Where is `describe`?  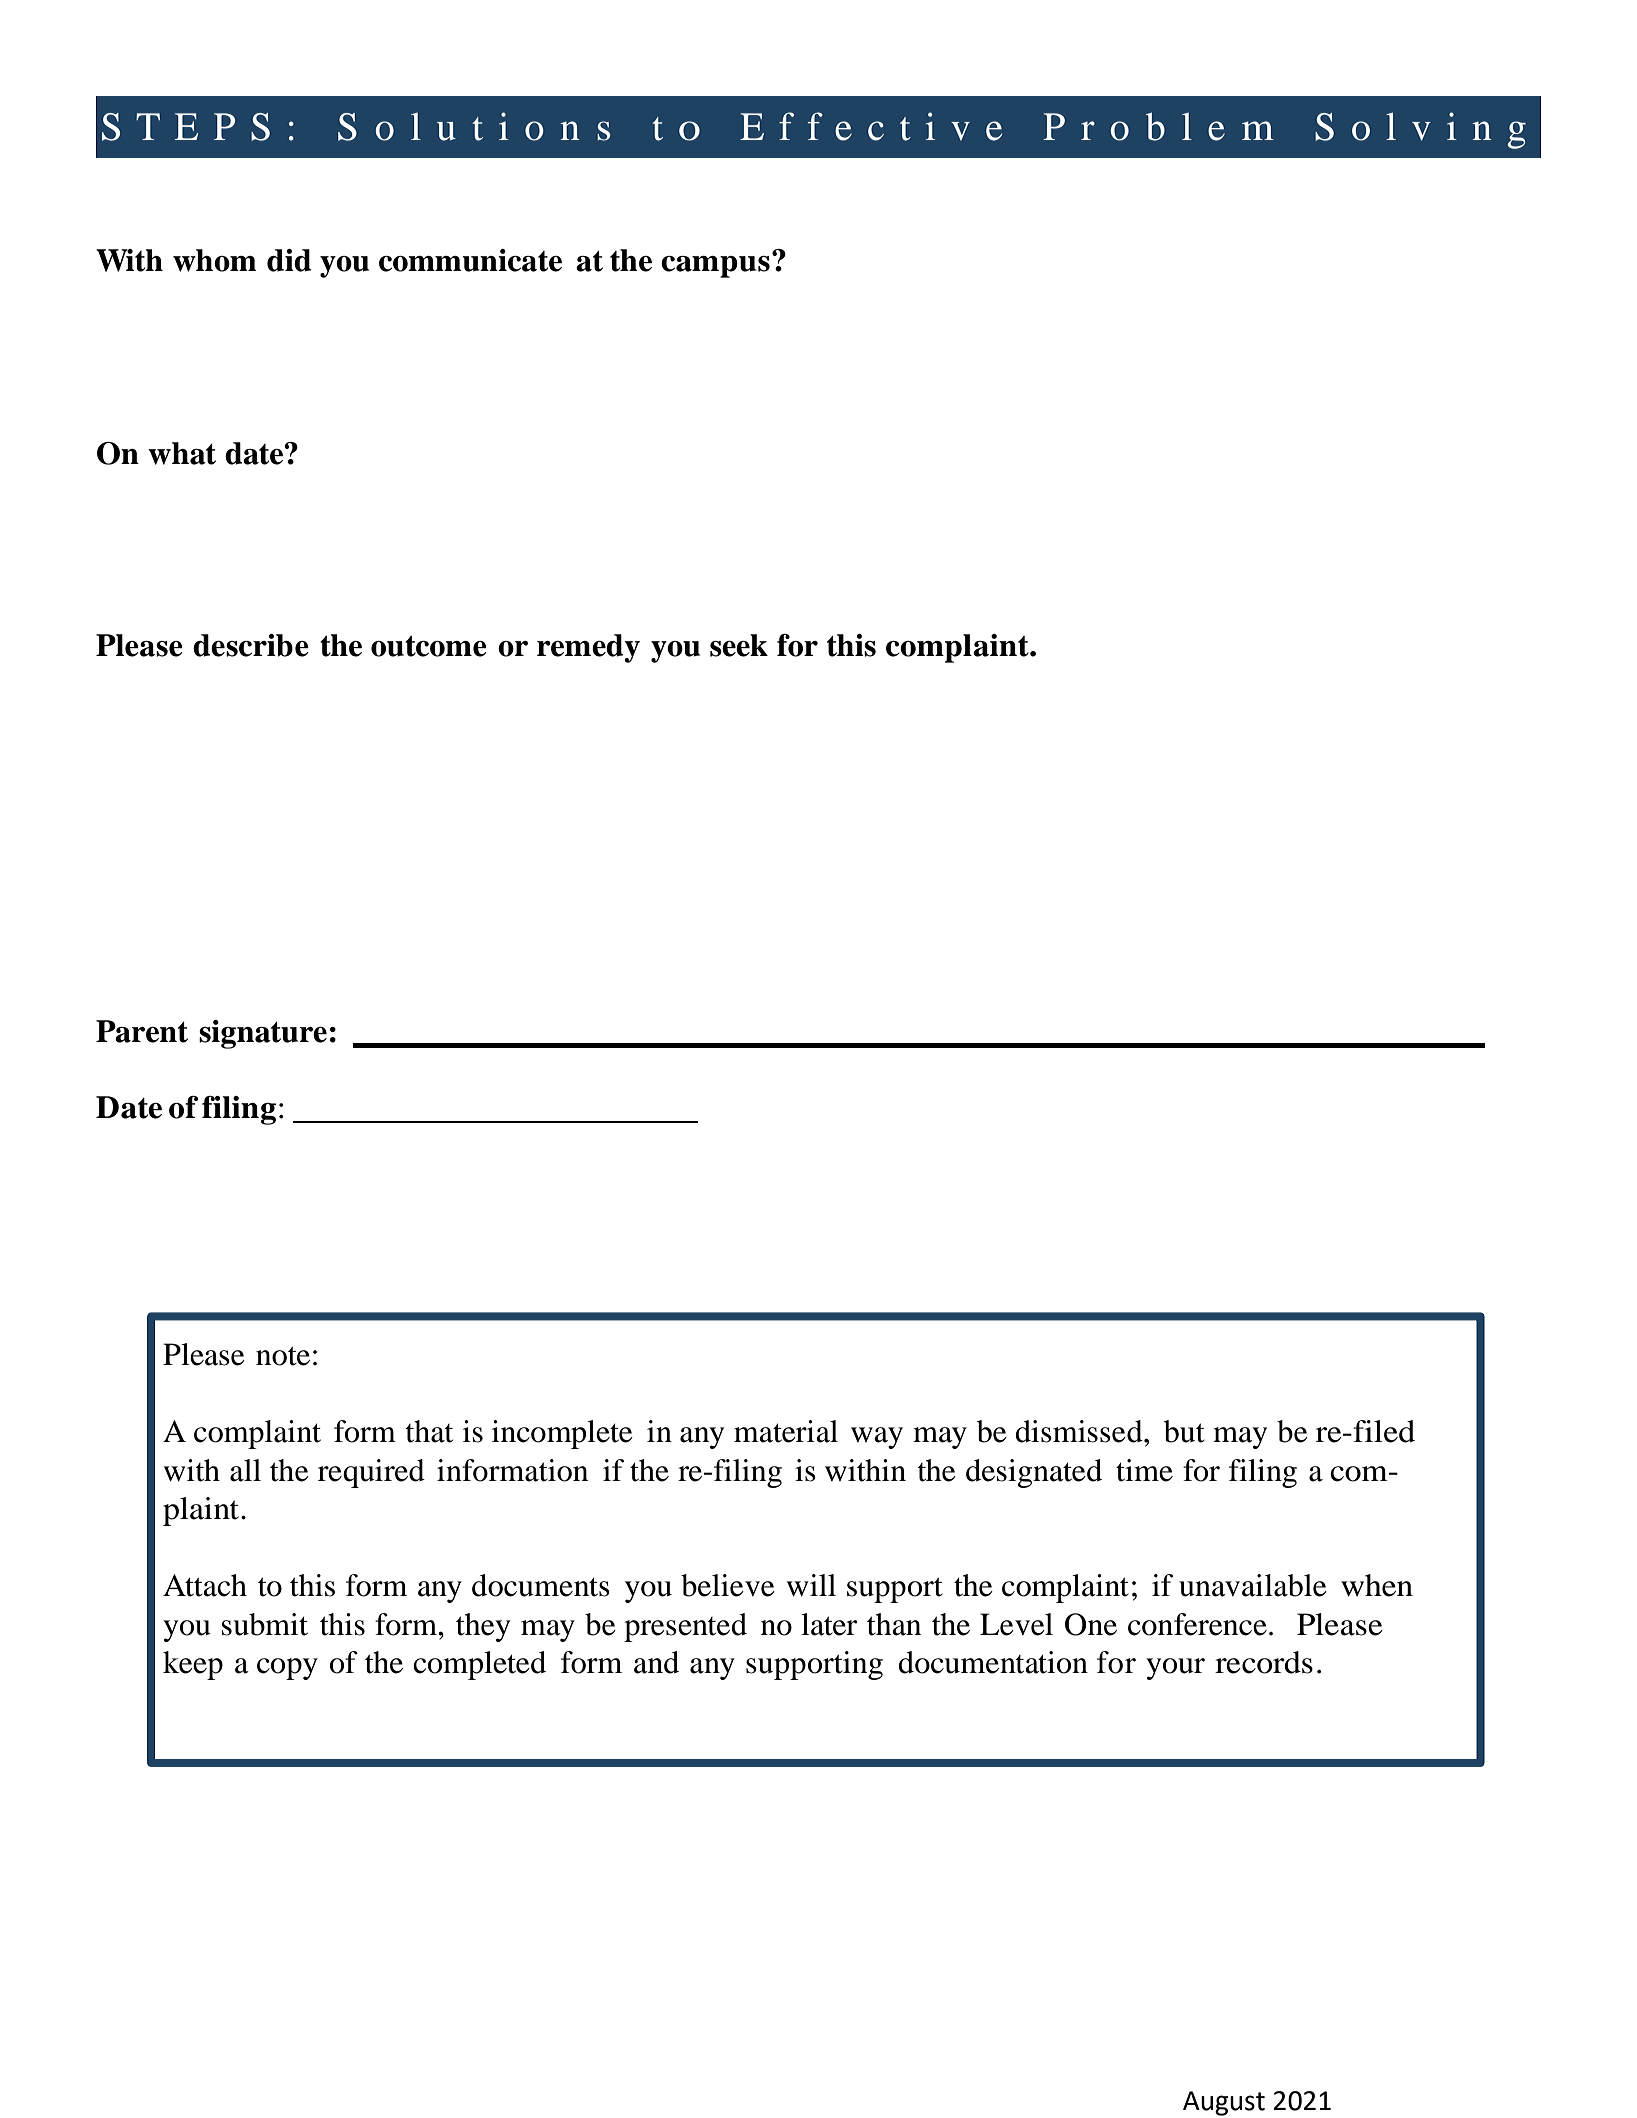 describe is located at coordinates (251, 645).
